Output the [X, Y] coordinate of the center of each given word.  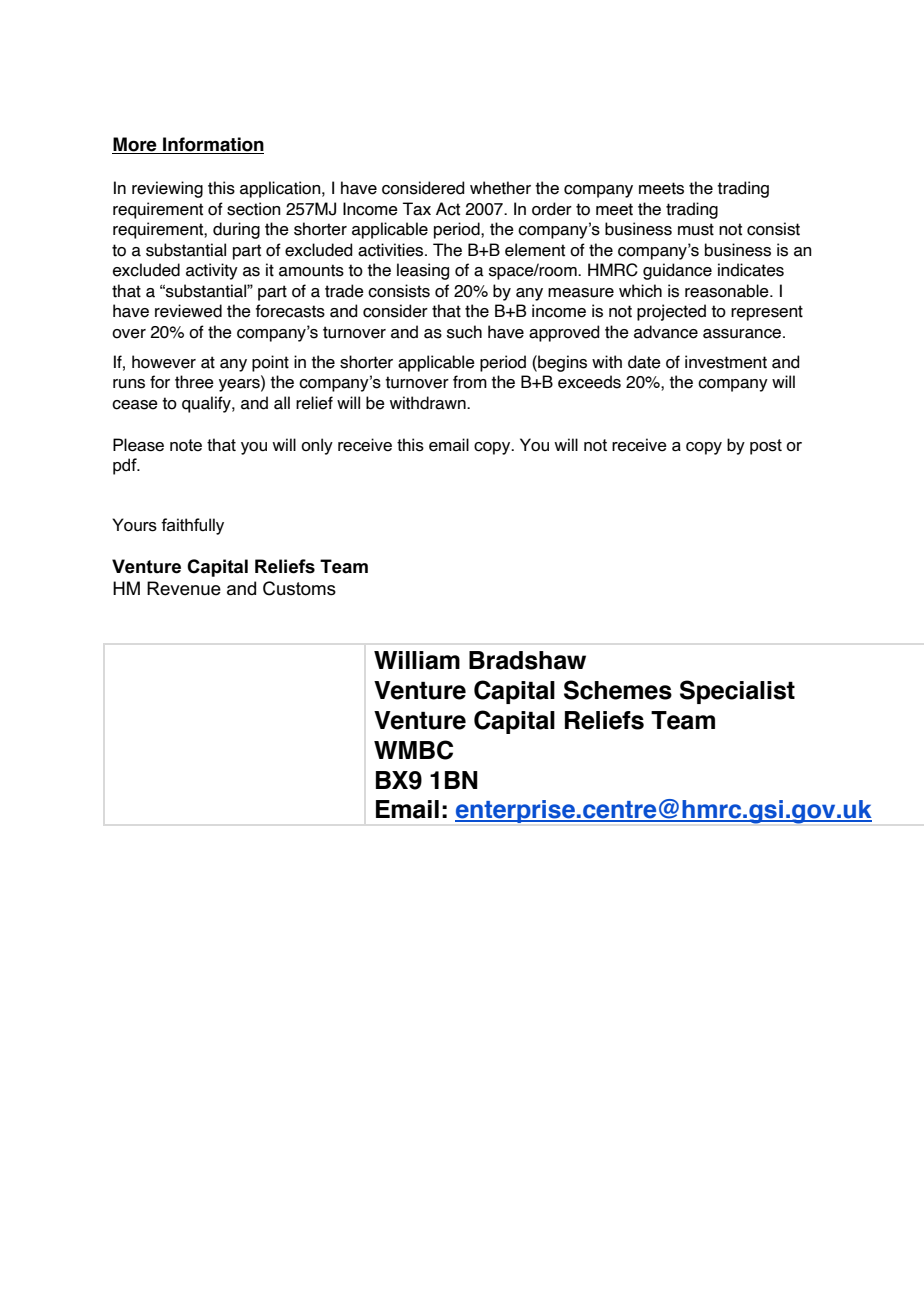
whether [500, 188]
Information [212, 145]
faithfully [192, 526]
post [766, 447]
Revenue [184, 588]
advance [666, 332]
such [464, 332]
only [317, 446]
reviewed [188, 311]
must [696, 229]
